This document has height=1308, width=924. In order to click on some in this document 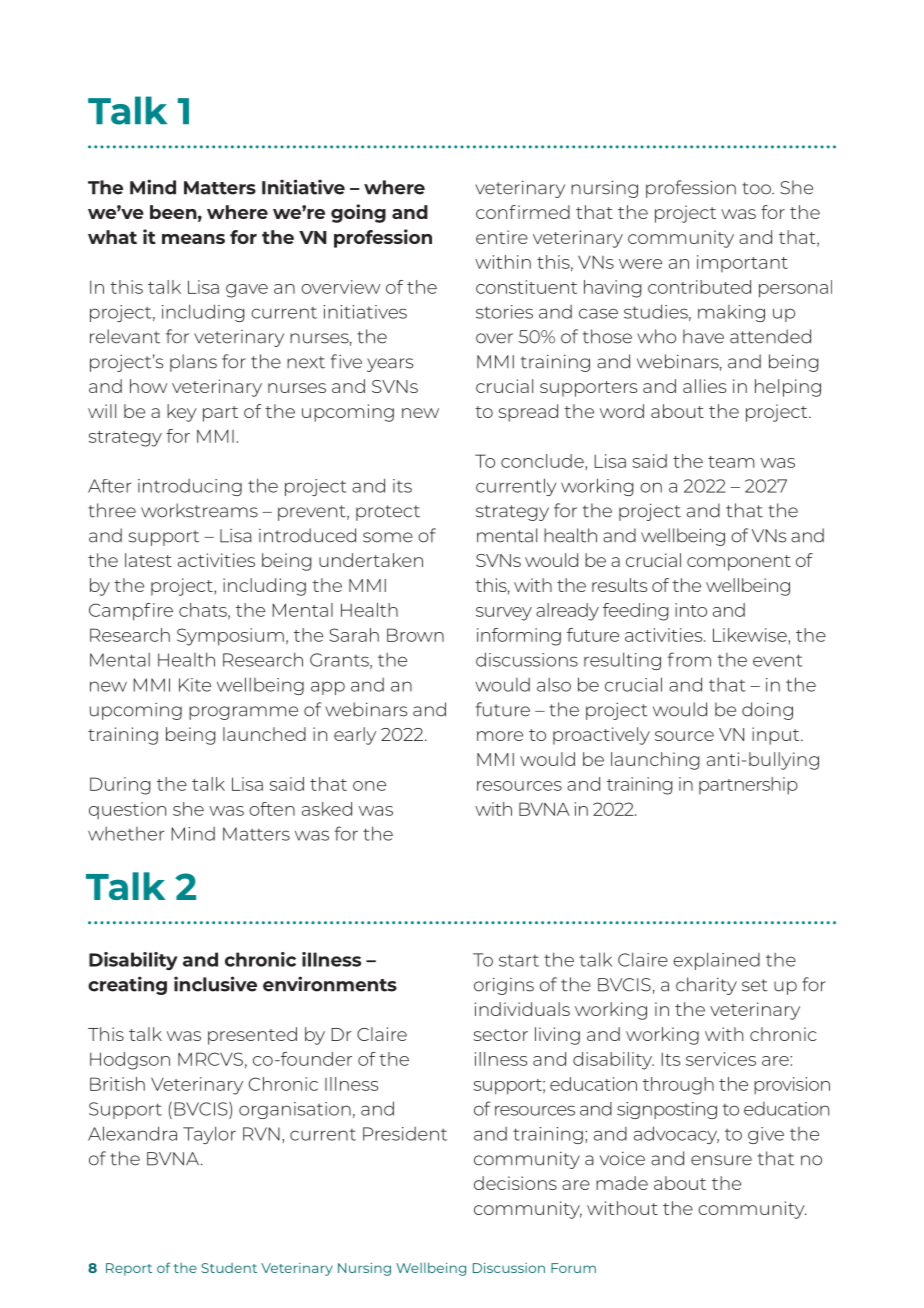, I will do `click(388, 537)`.
